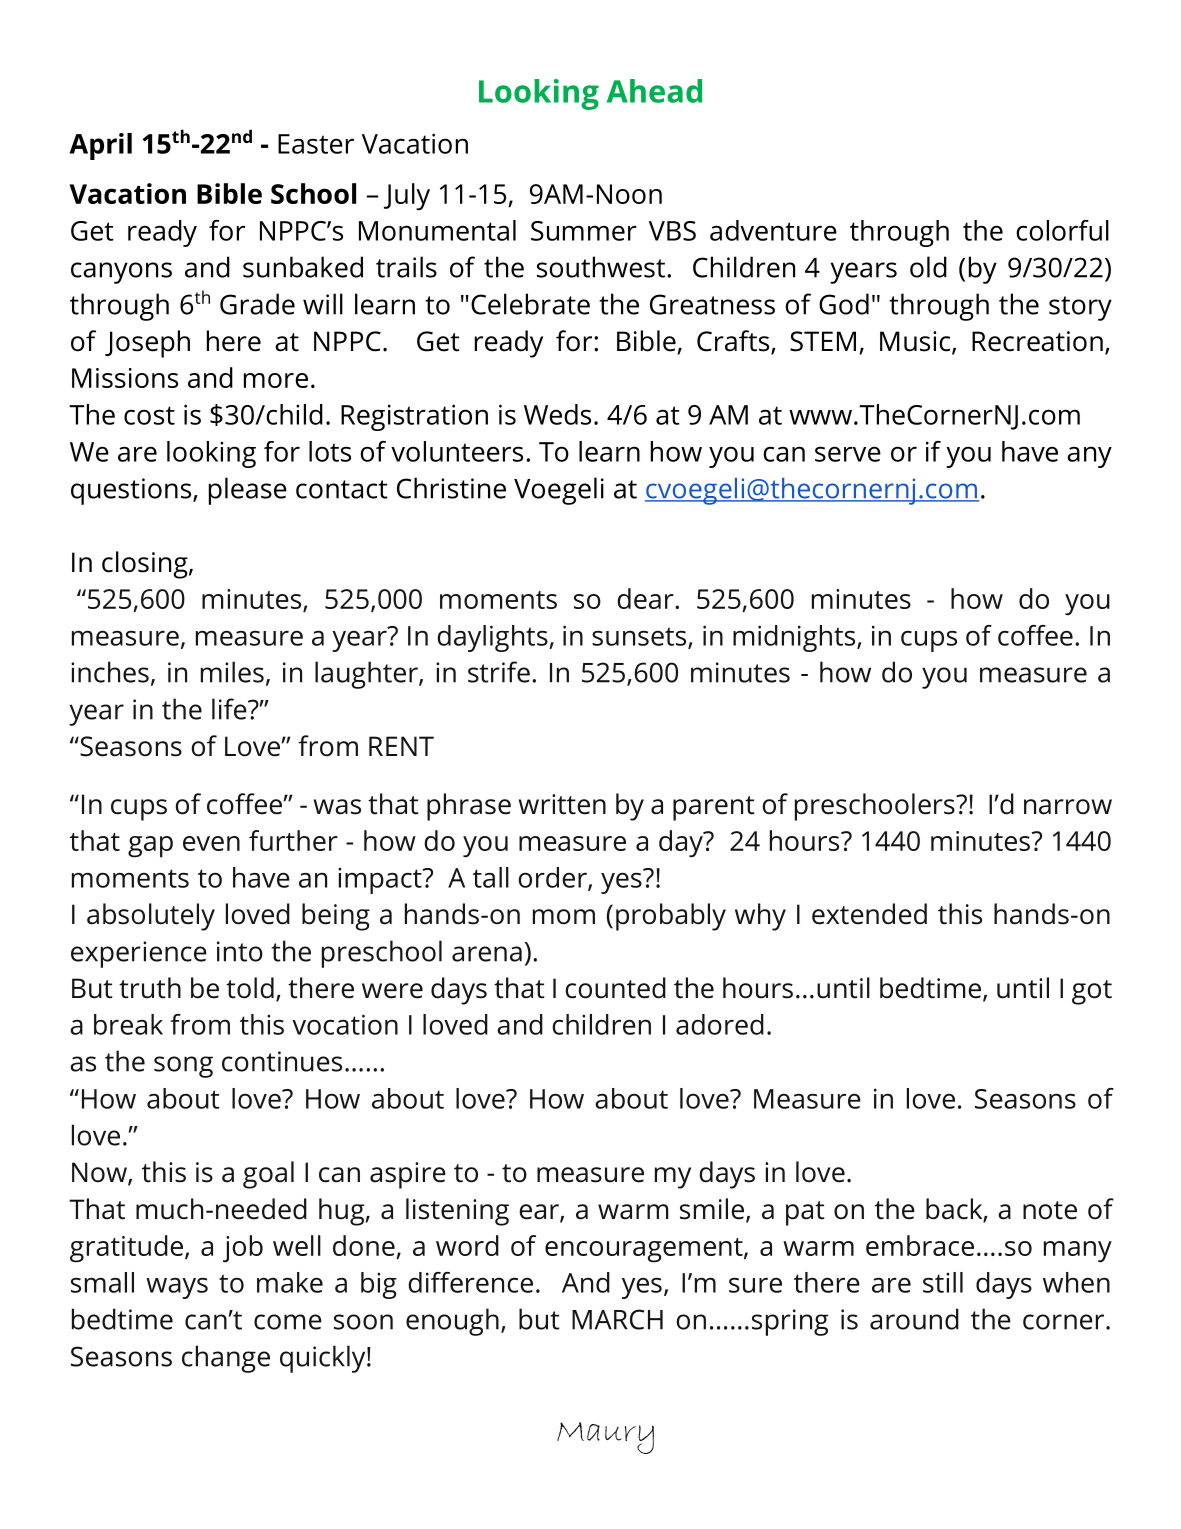 The width and height of the screenshot is (1181, 1529). Describe the element at coordinates (250, 988) in the screenshot. I see `told` at that location.
